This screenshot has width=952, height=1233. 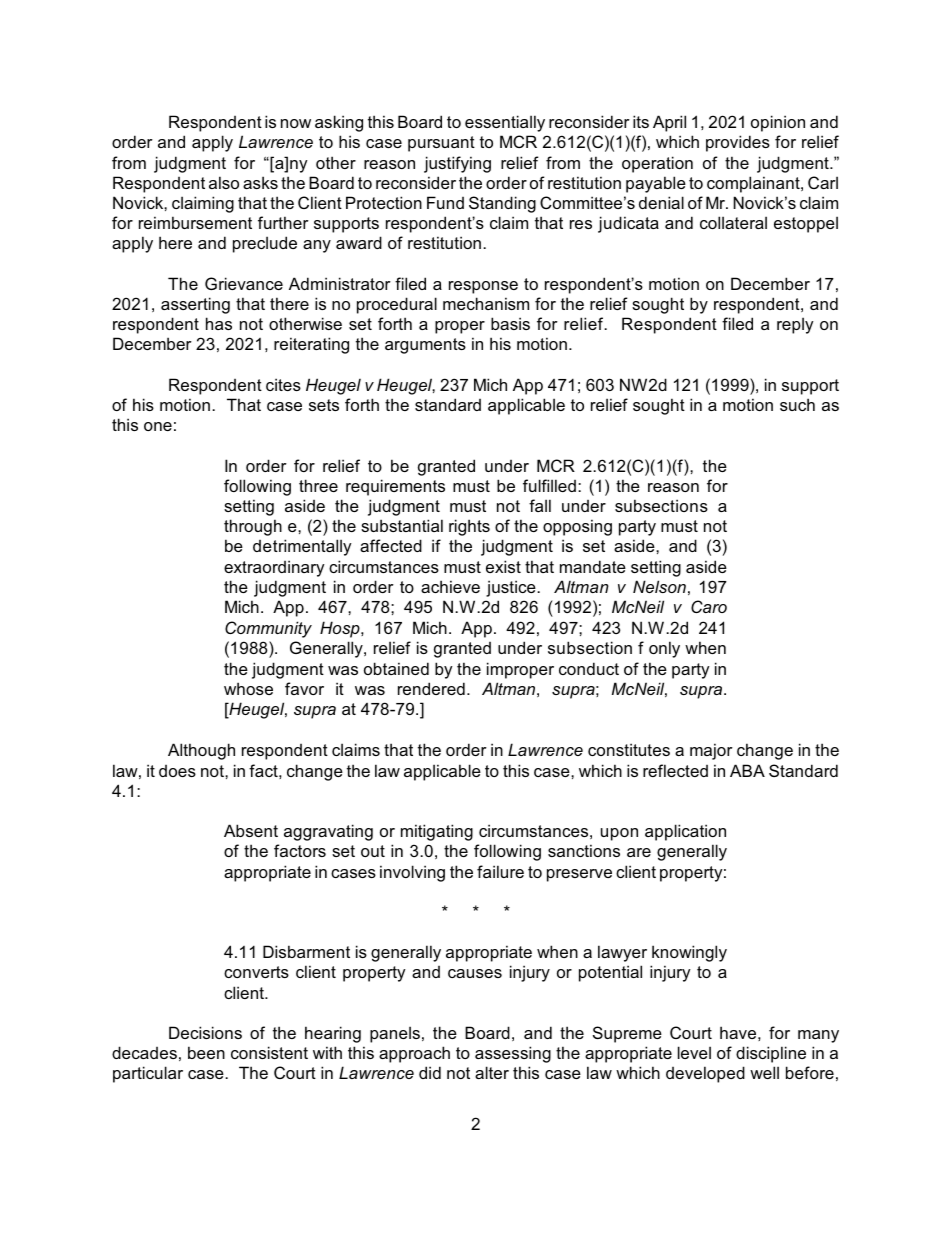 I want to click on justifying, so click(x=457, y=164).
